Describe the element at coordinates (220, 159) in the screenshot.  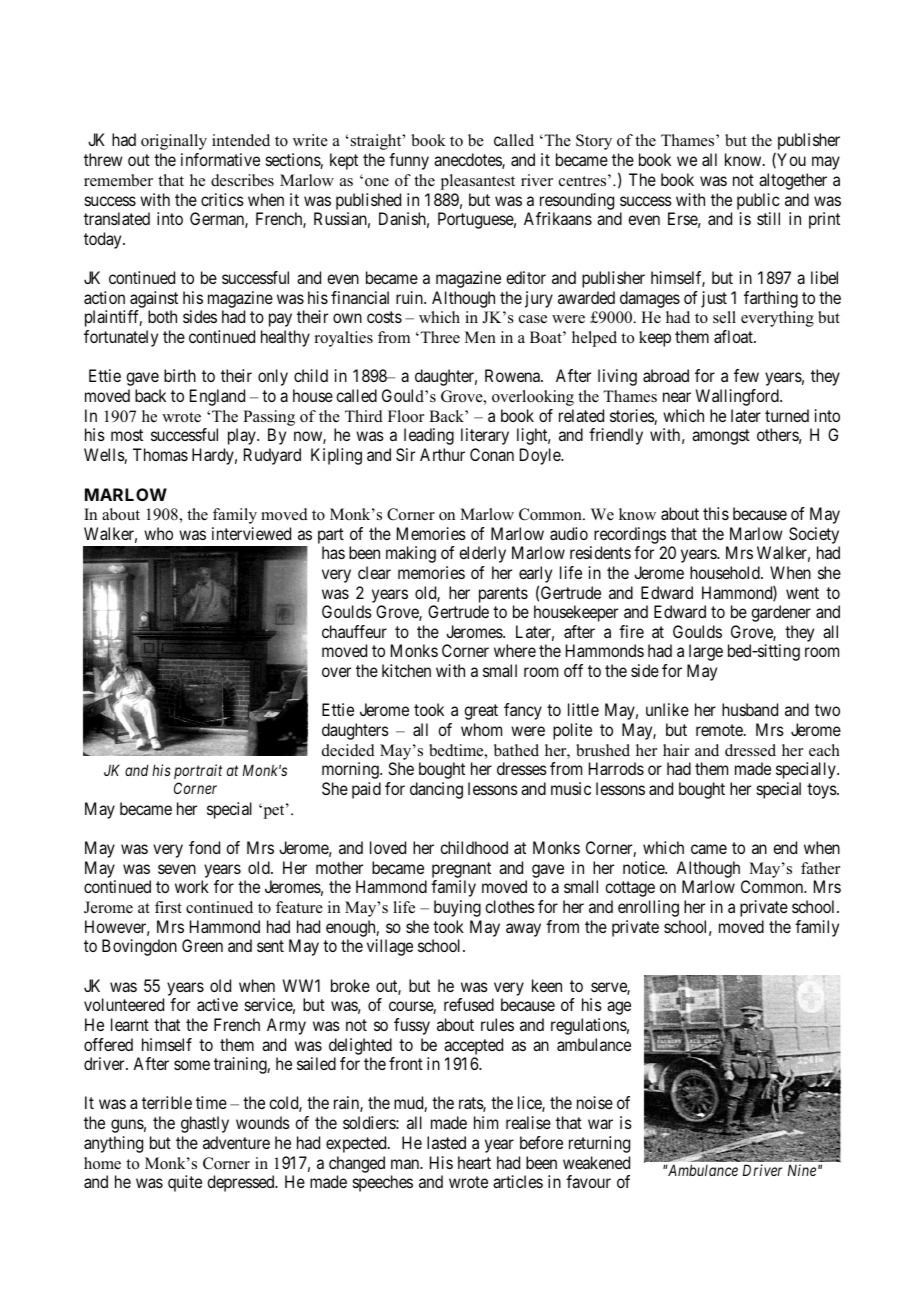
I see `informative` at that location.
